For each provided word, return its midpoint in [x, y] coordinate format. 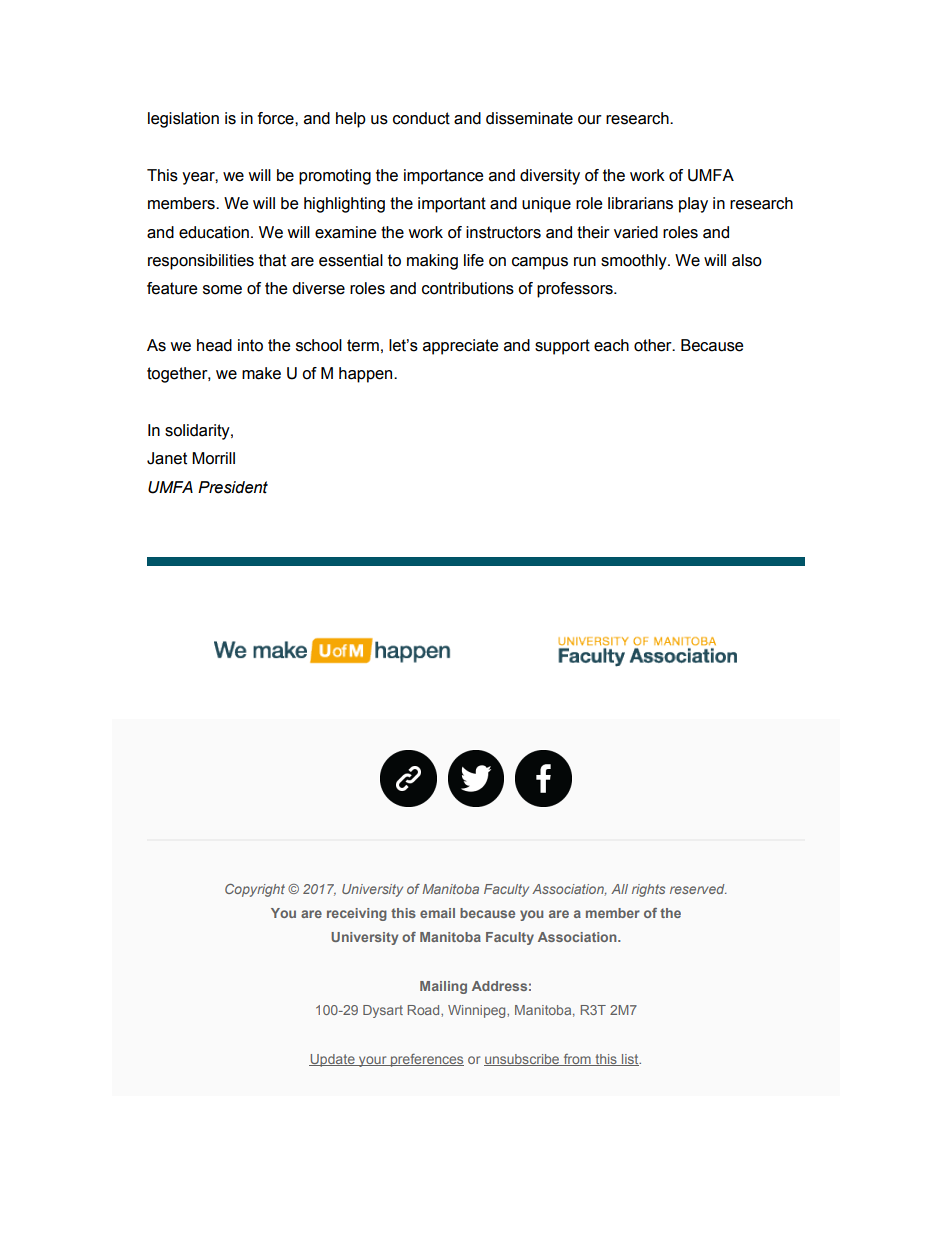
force [276, 118]
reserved [698, 889]
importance [444, 177]
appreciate [461, 347]
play [693, 205]
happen [367, 375]
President [233, 487]
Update [333, 1060]
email [437, 913]
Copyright [255, 890]
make [261, 373]
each [611, 345]
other [654, 345]
